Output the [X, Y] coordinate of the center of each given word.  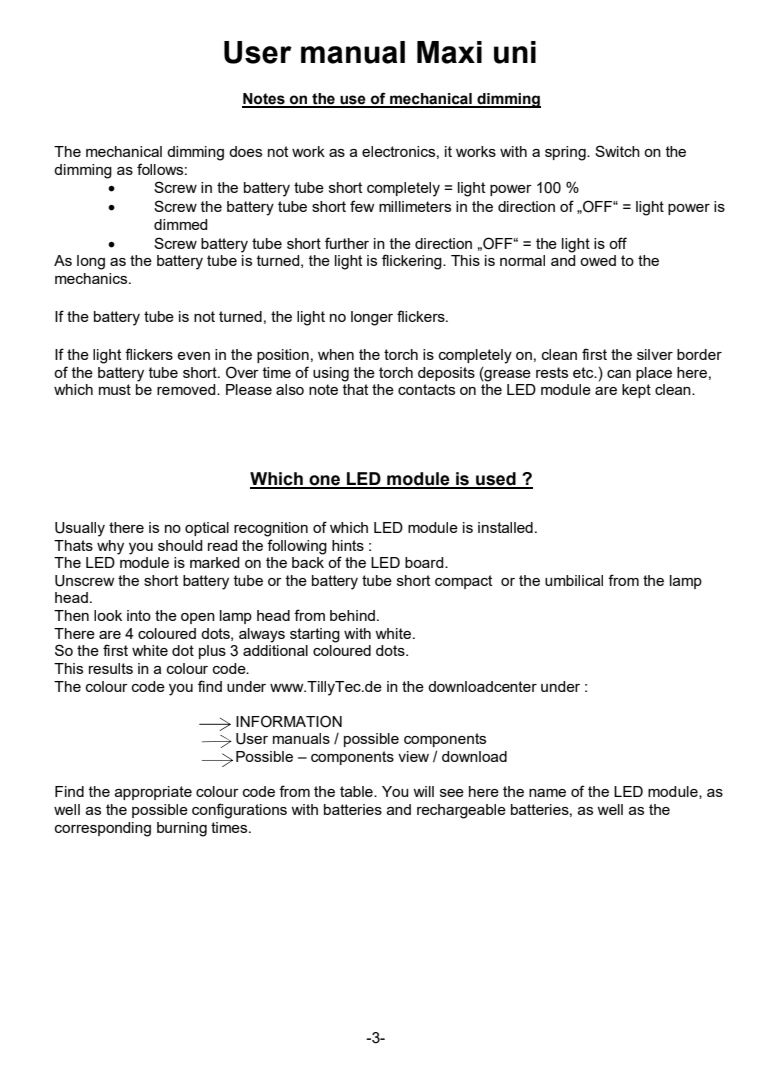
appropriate [153, 793]
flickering [413, 262]
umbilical [574, 580]
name [547, 793]
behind [352, 615]
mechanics [92, 278]
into [139, 615]
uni [515, 52]
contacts [426, 389]
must [115, 389]
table [357, 791]
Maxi [449, 52]
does [245, 151]
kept [636, 391]
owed [598, 260]
